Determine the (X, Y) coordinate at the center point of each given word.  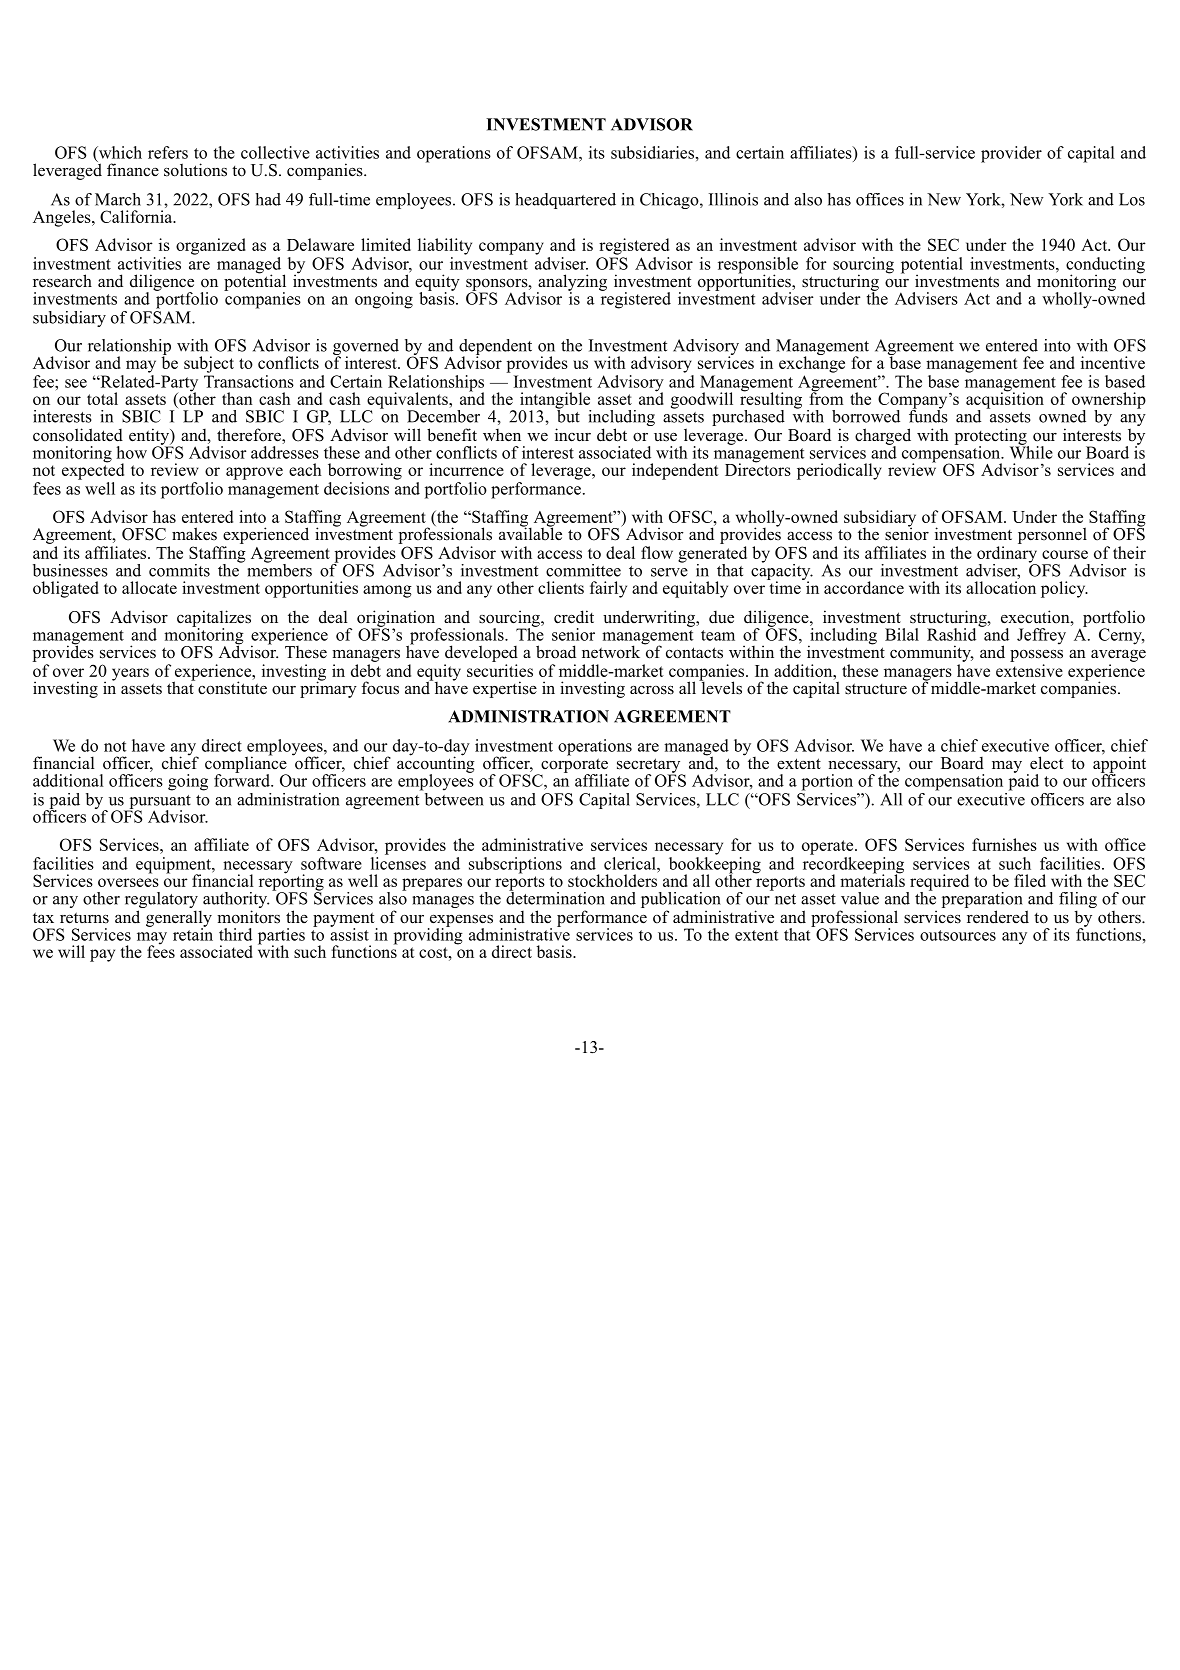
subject (209, 364)
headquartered (565, 201)
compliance (246, 764)
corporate (573, 766)
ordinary (1007, 555)
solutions (195, 170)
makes (194, 534)
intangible (555, 401)
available (530, 533)
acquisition (1005, 400)
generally (179, 919)
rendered (998, 917)
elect (1046, 763)
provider (1011, 154)
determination (555, 897)
